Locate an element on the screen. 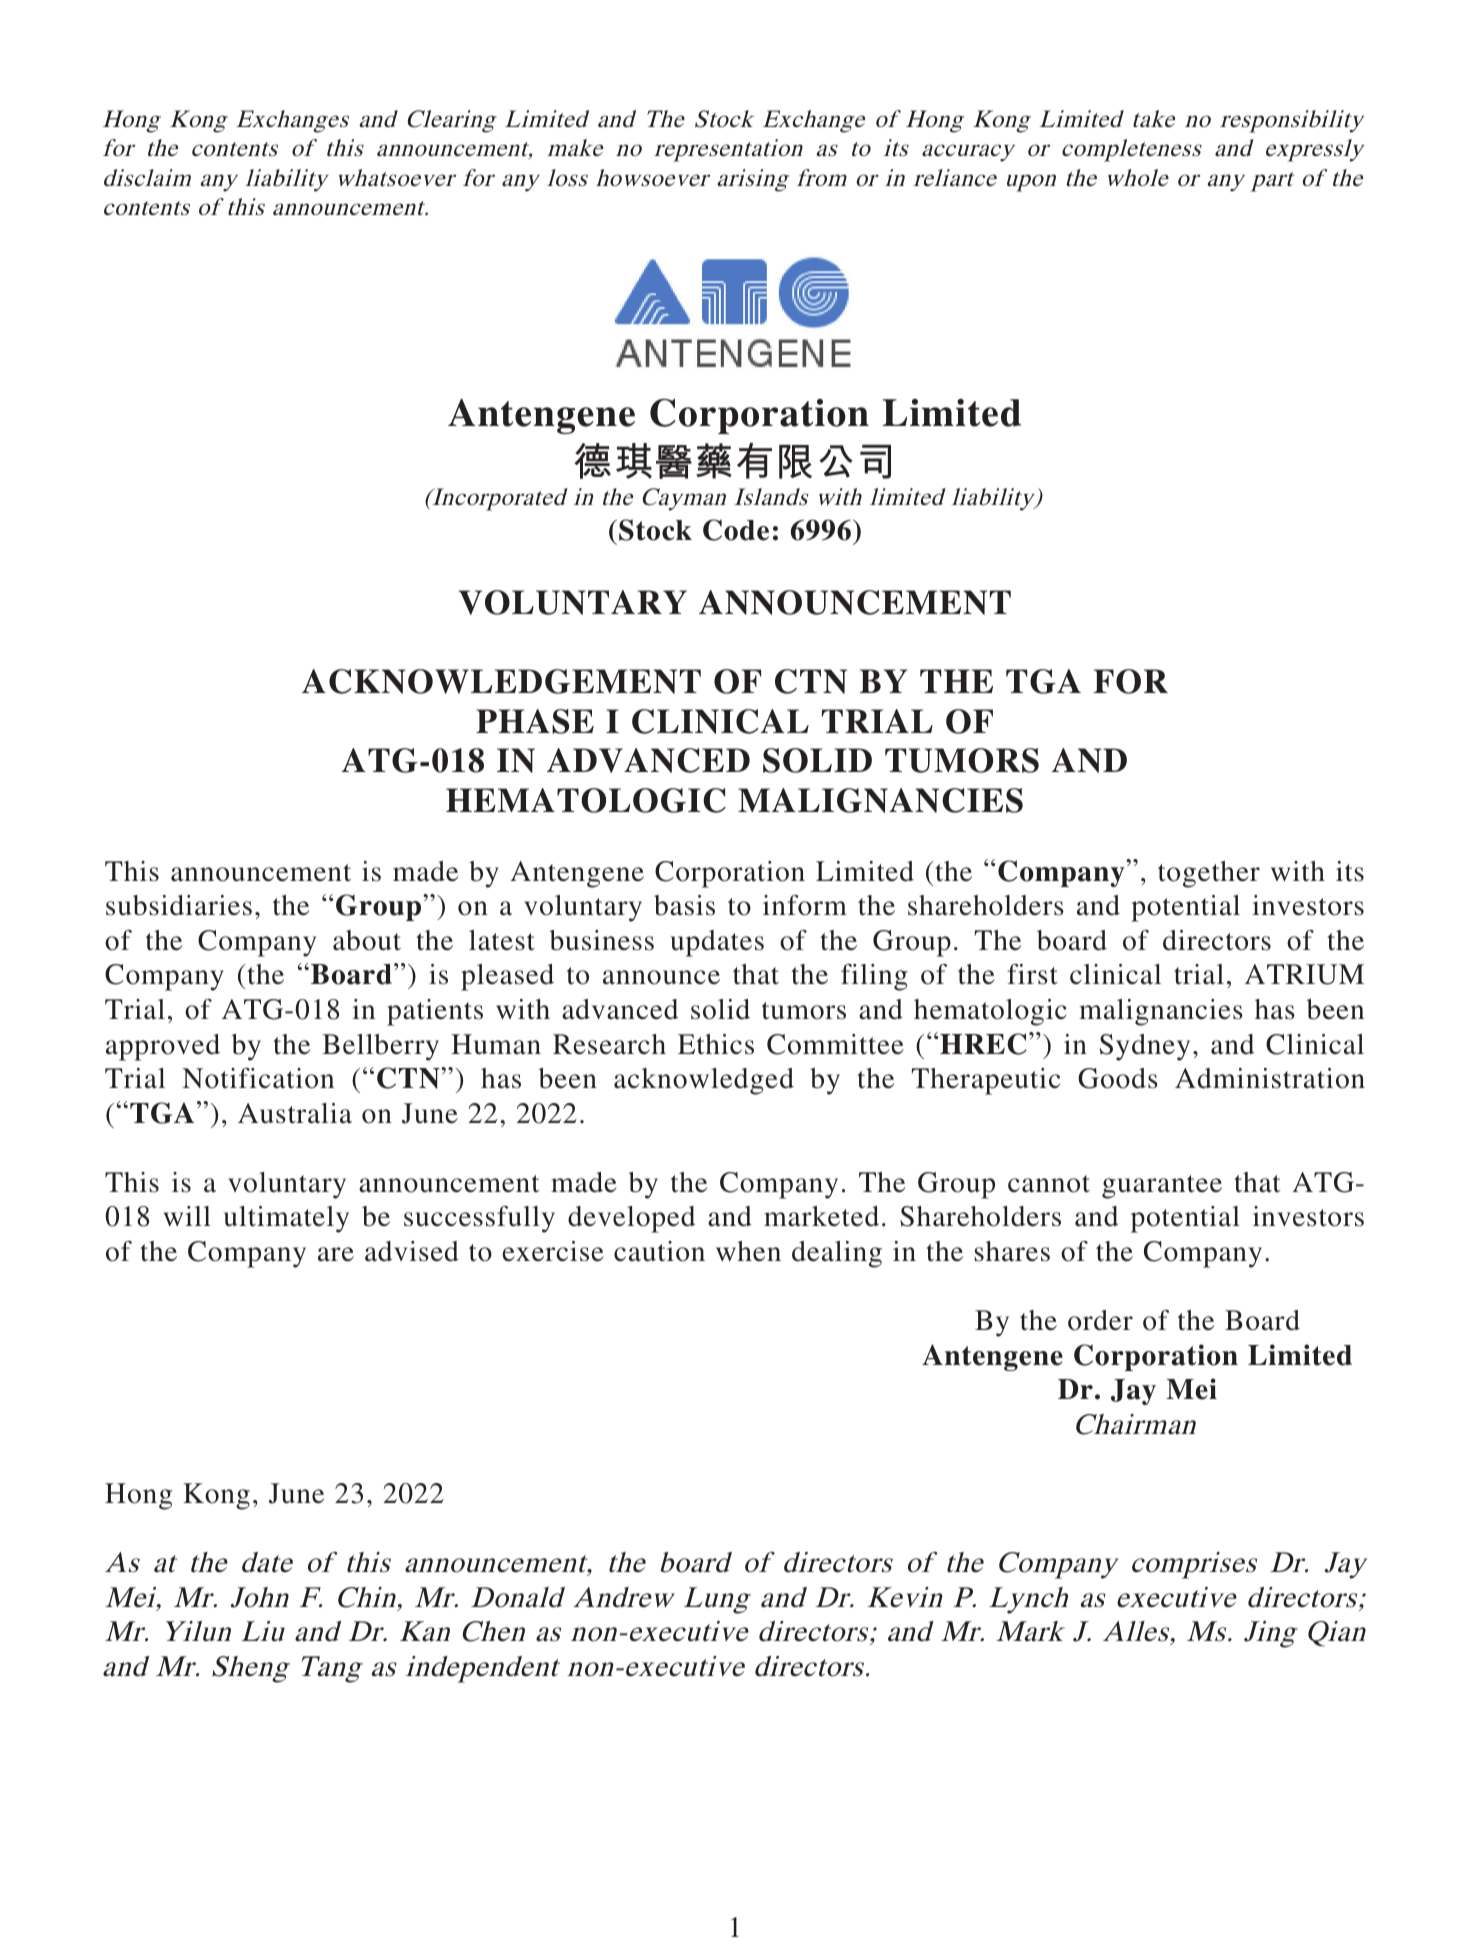  advised is located at coordinates (412, 1251).
